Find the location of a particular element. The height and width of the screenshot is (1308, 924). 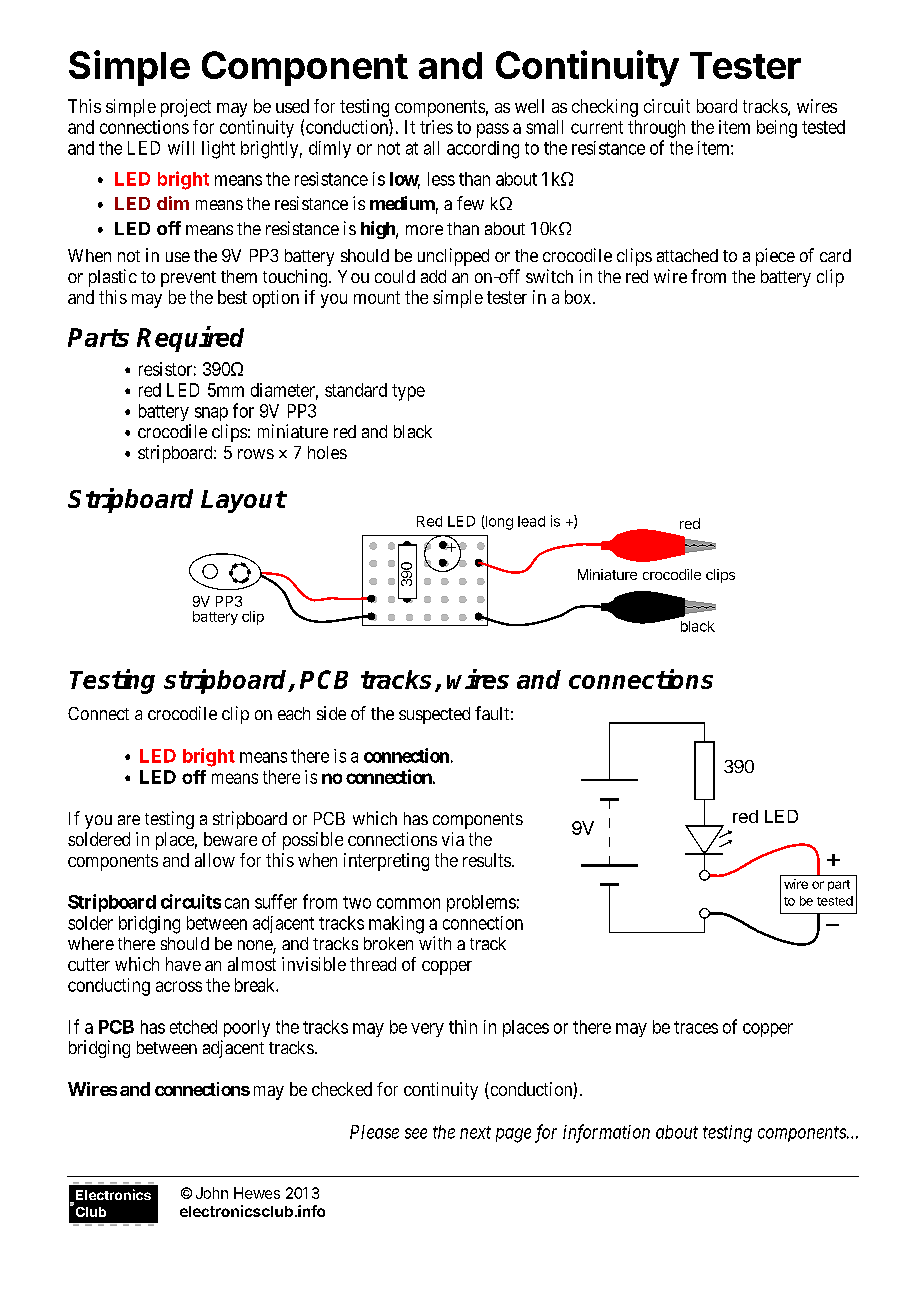

suspected is located at coordinates (434, 715).
